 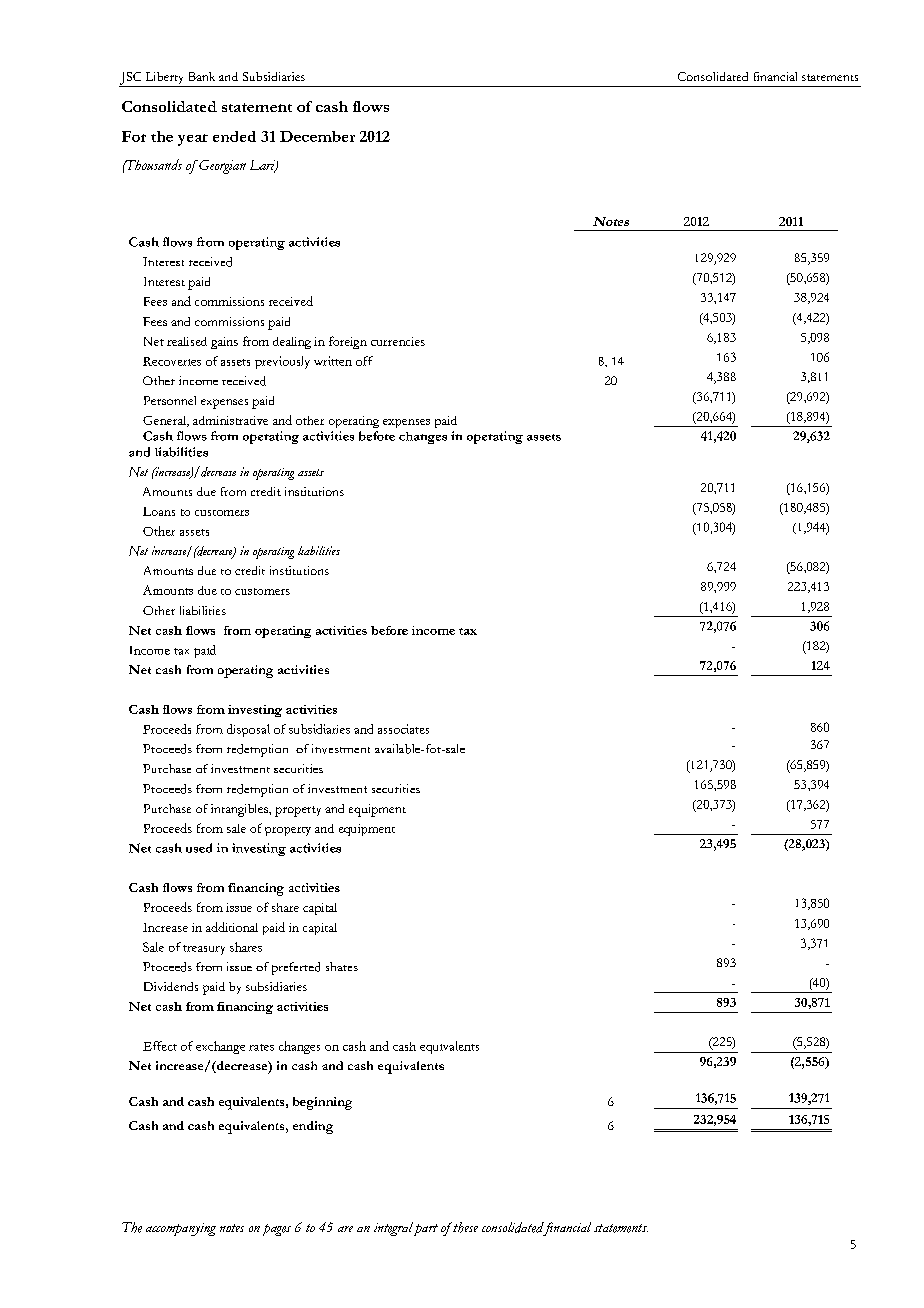 What do you see at coordinates (181, 1229) in the image?
I see `accompanying` at bounding box center [181, 1229].
